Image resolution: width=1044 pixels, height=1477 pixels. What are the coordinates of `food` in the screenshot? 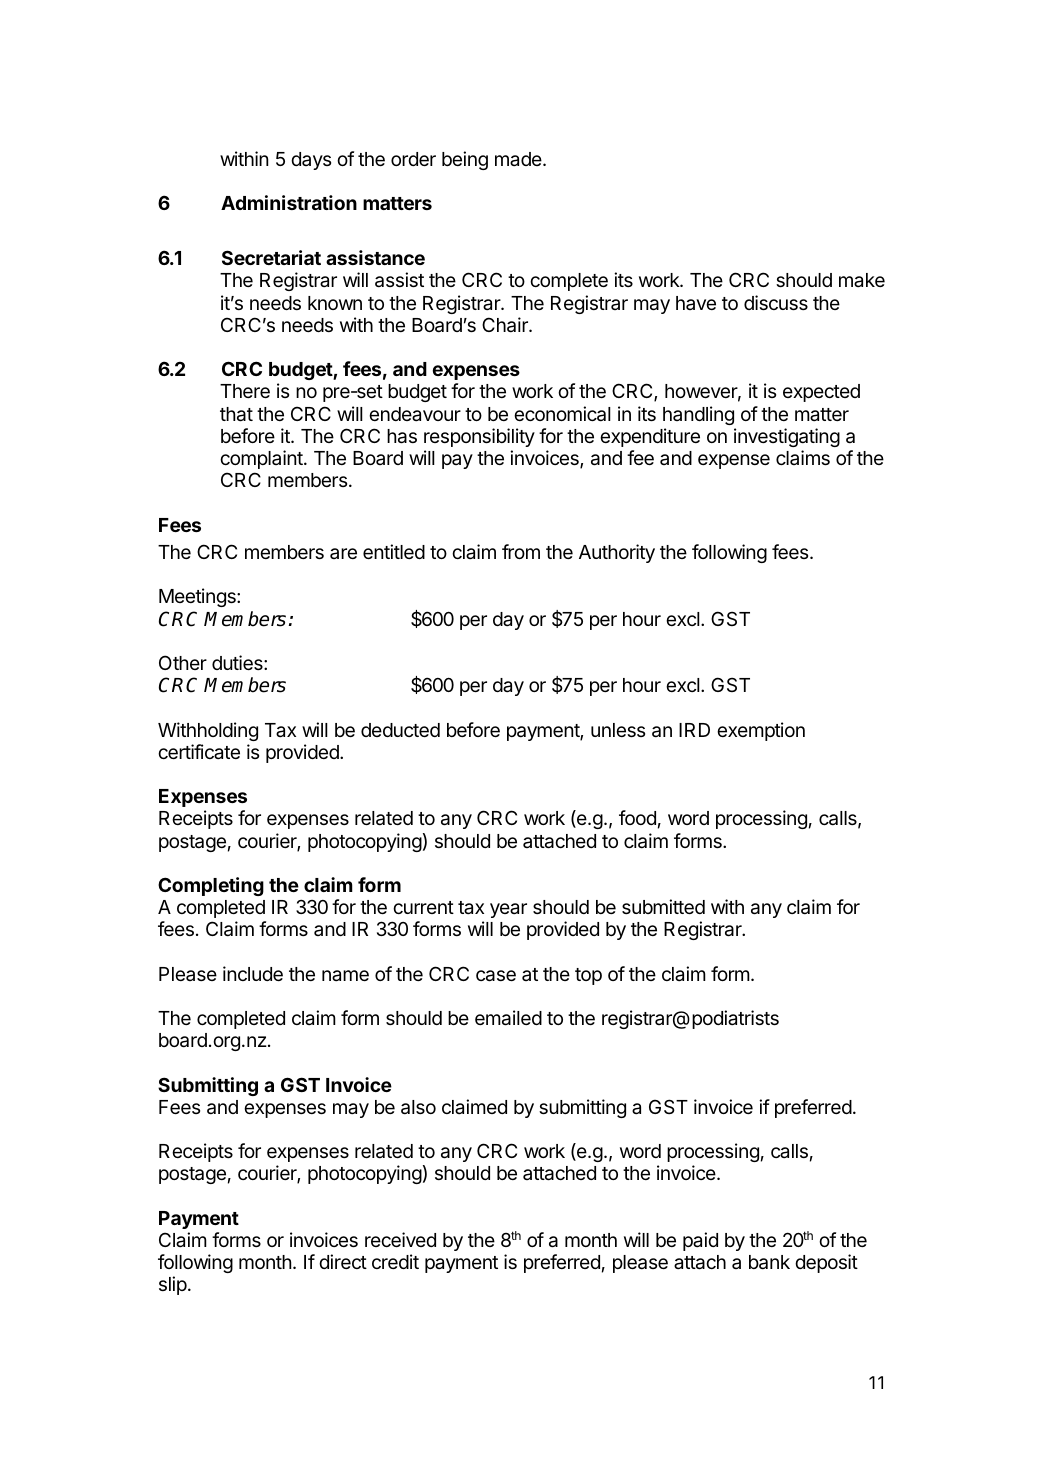 It's located at (637, 817).
